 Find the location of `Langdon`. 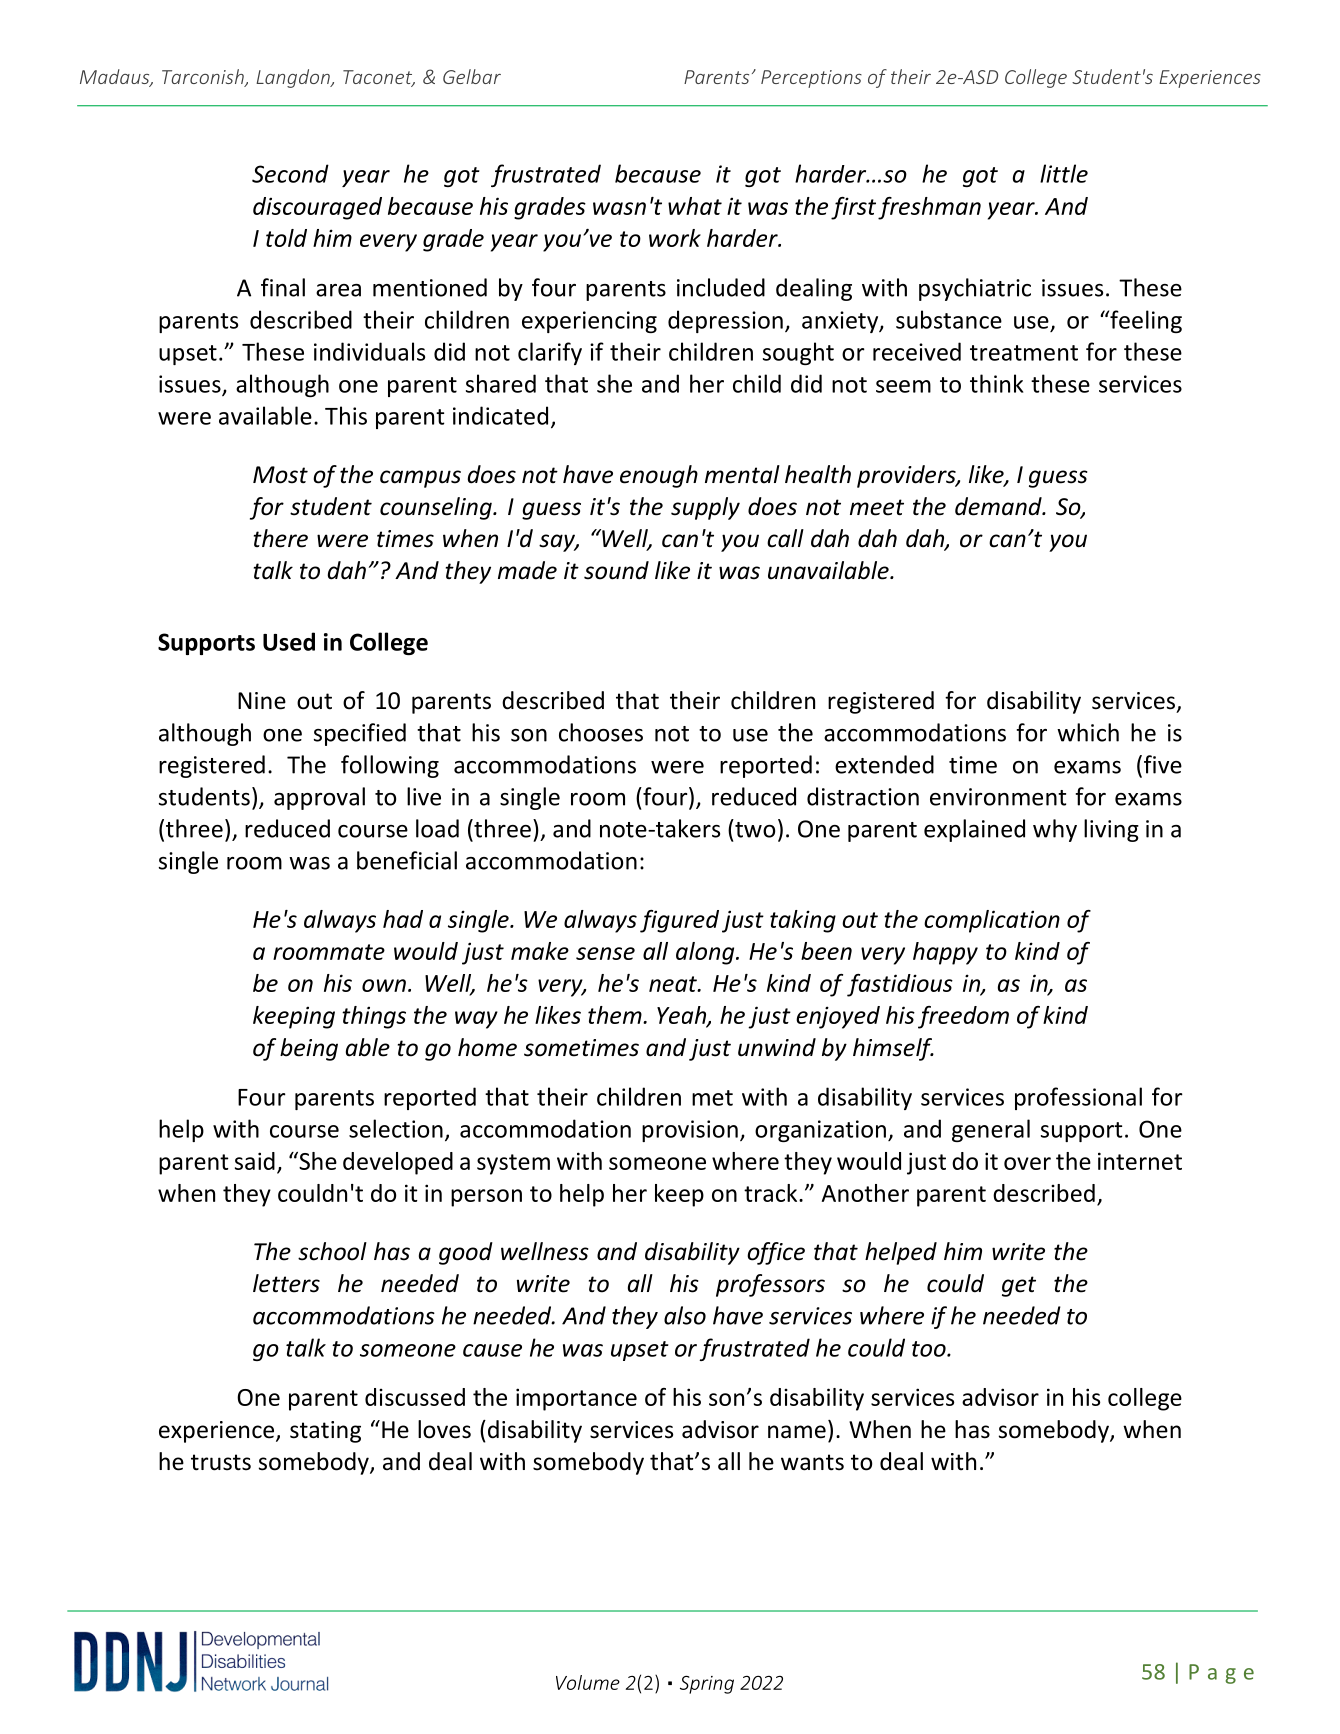

Langdon is located at coordinates (294, 78).
